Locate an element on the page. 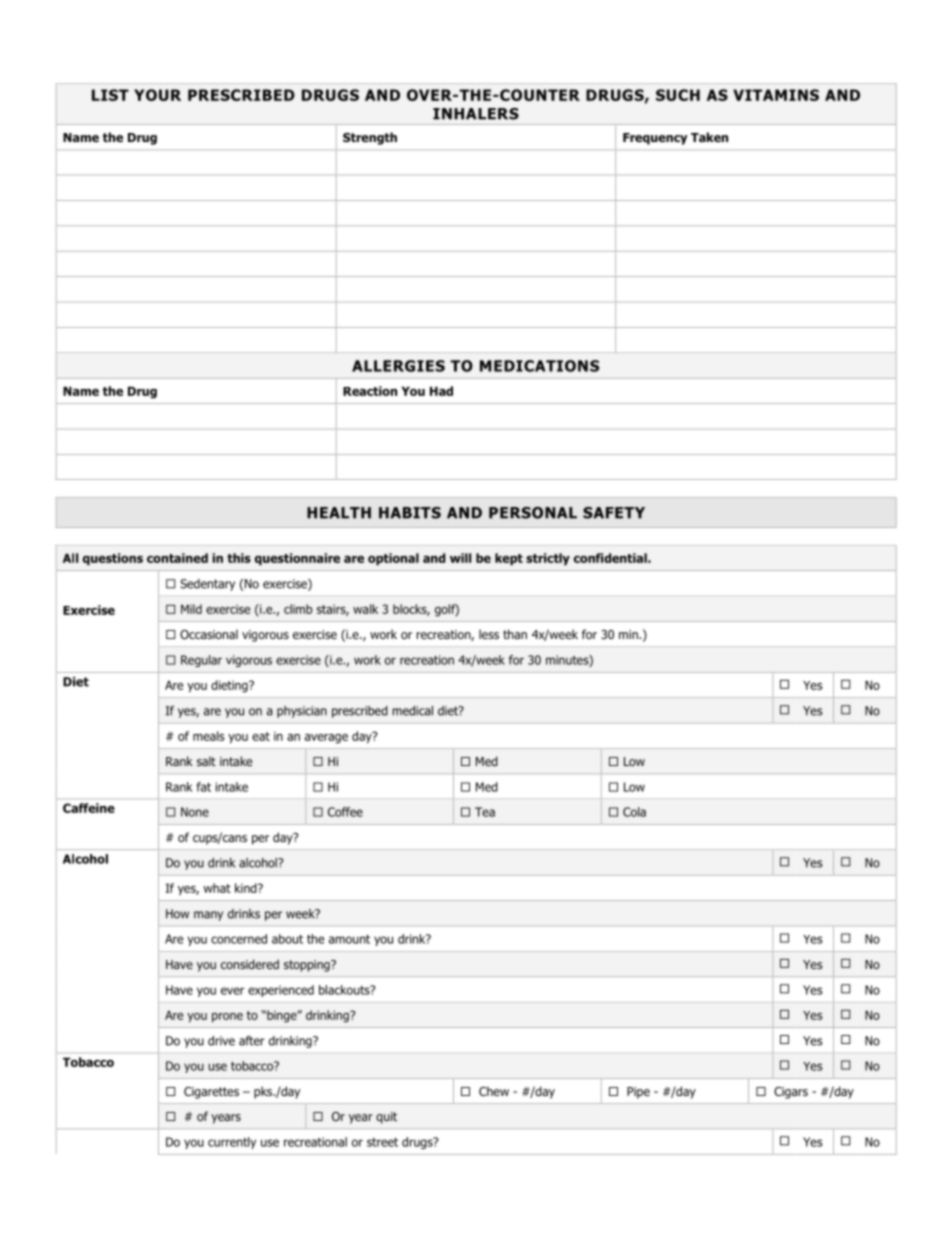  HABITS is located at coordinates (410, 513).
